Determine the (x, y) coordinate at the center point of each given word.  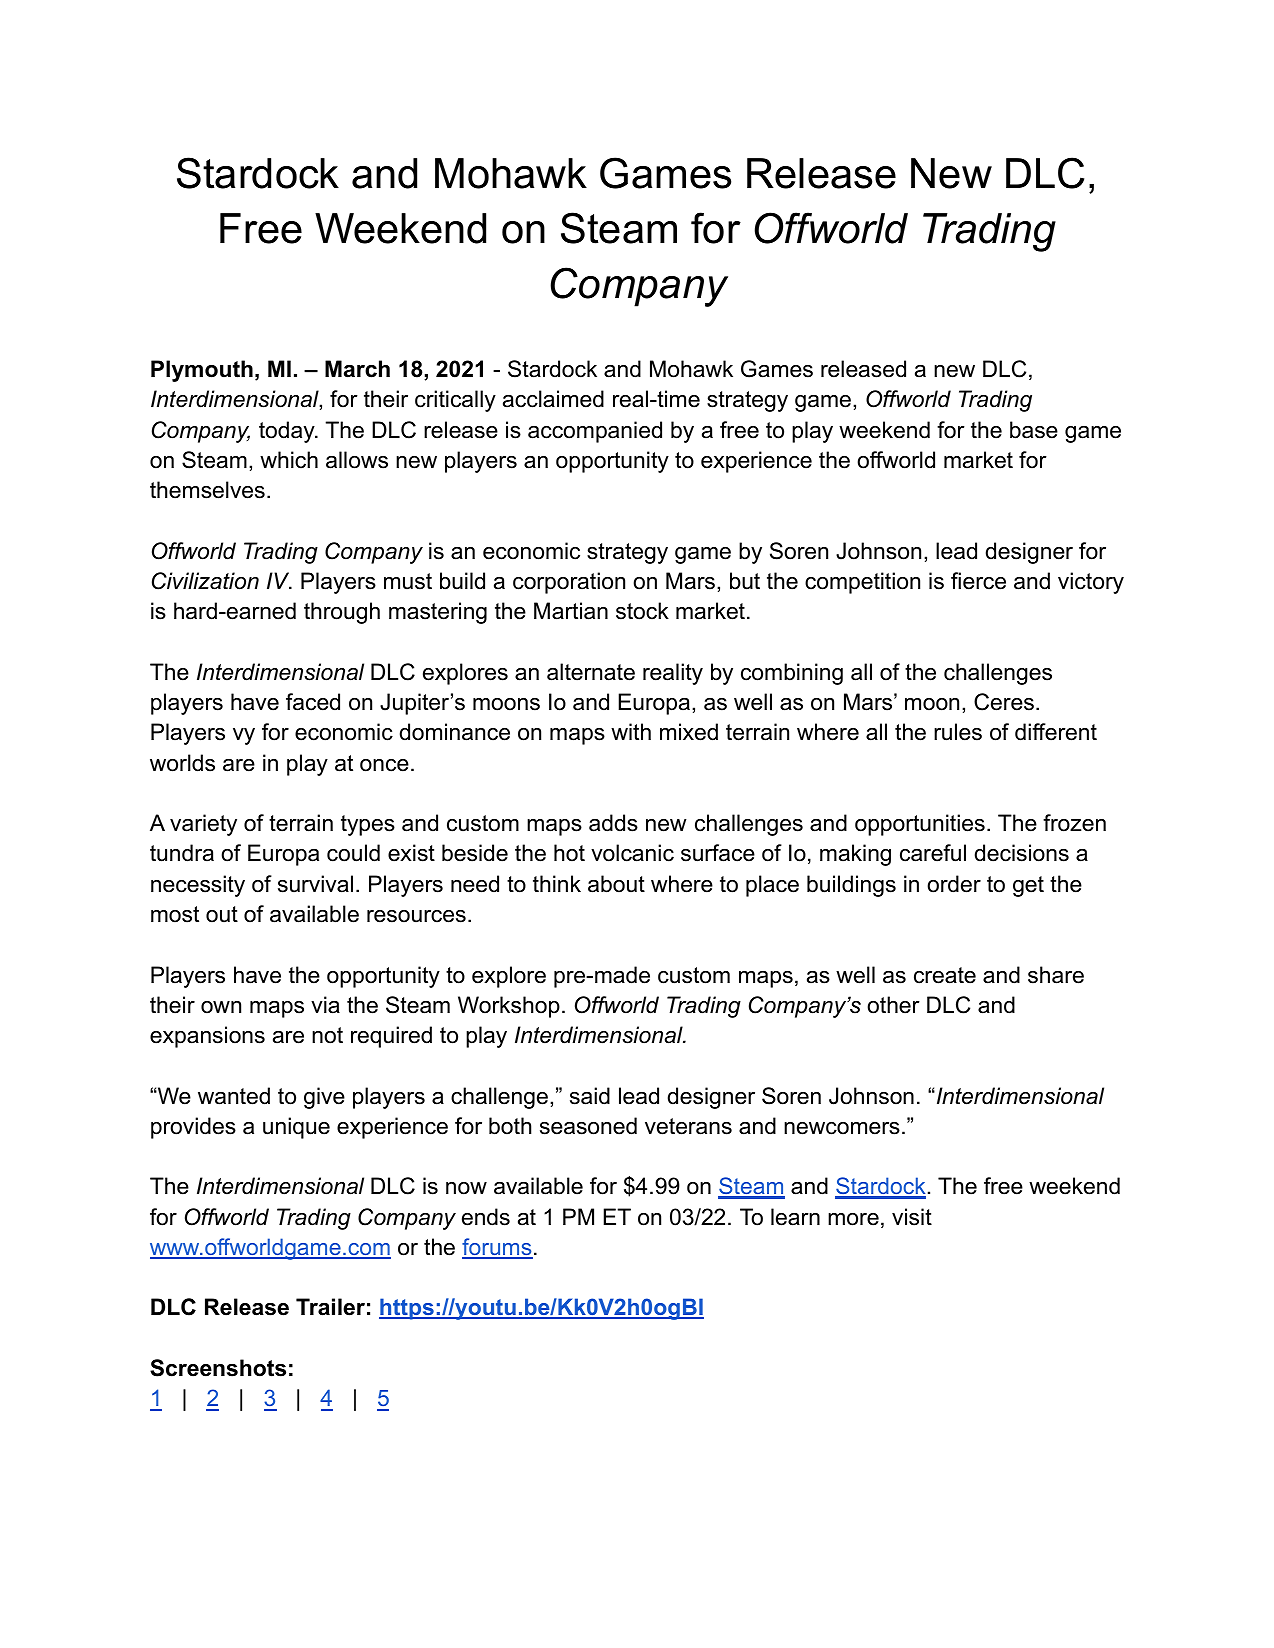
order (954, 884)
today (288, 432)
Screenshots (218, 1368)
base (1034, 430)
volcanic (632, 853)
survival (315, 884)
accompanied (595, 432)
